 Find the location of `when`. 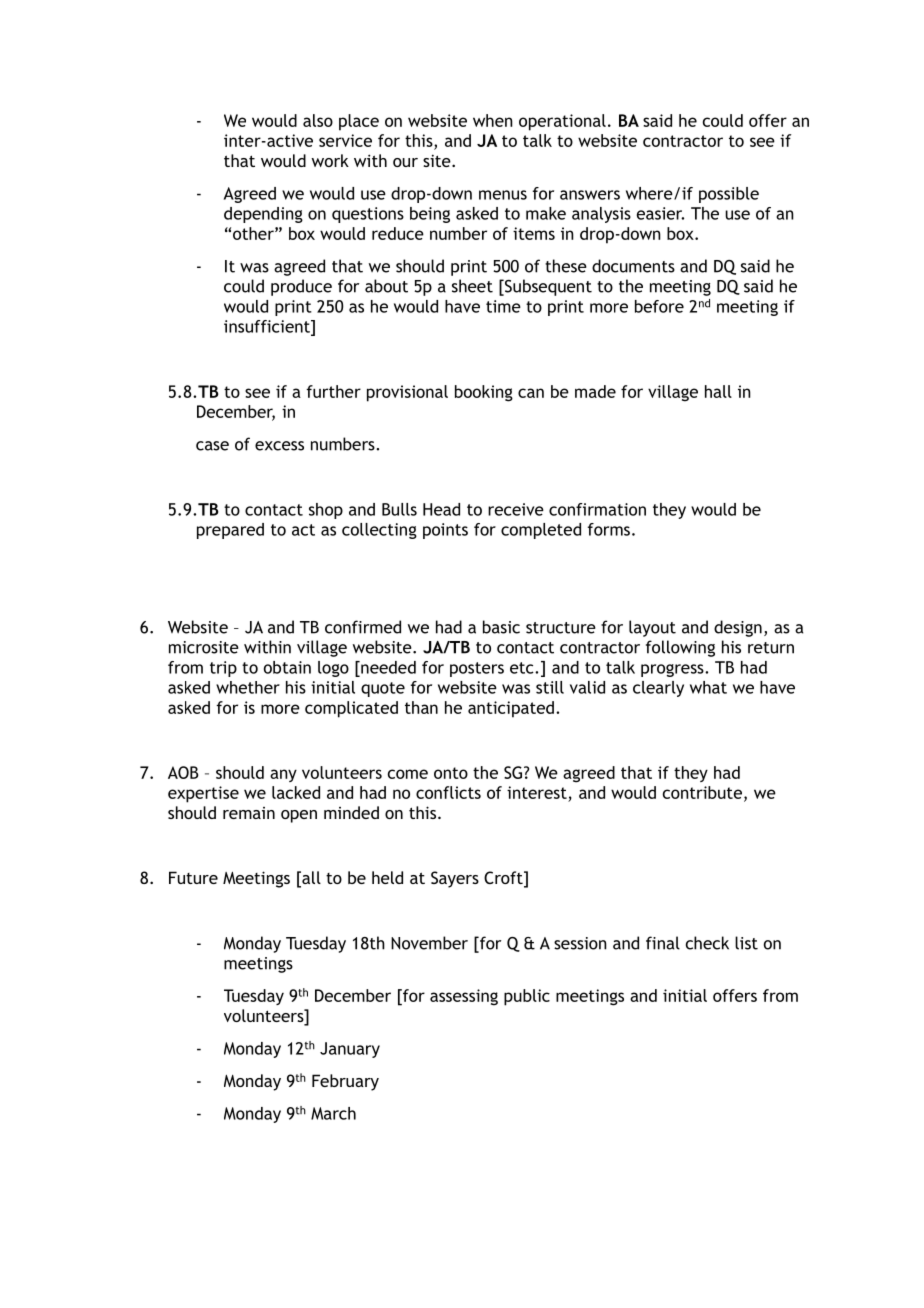

when is located at coordinates (493, 120).
